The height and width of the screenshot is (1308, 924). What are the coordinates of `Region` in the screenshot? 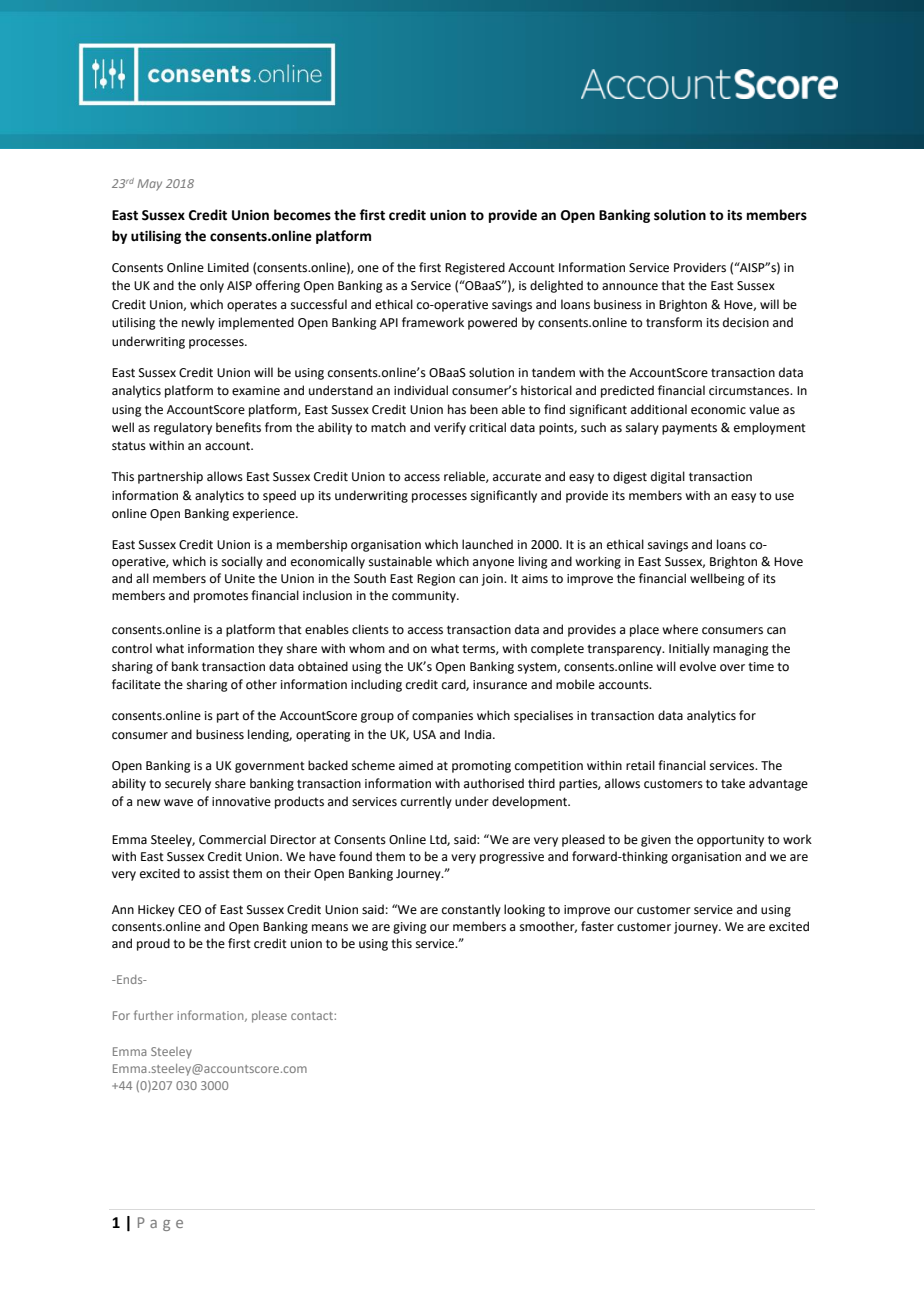 It's located at (436, 580).
